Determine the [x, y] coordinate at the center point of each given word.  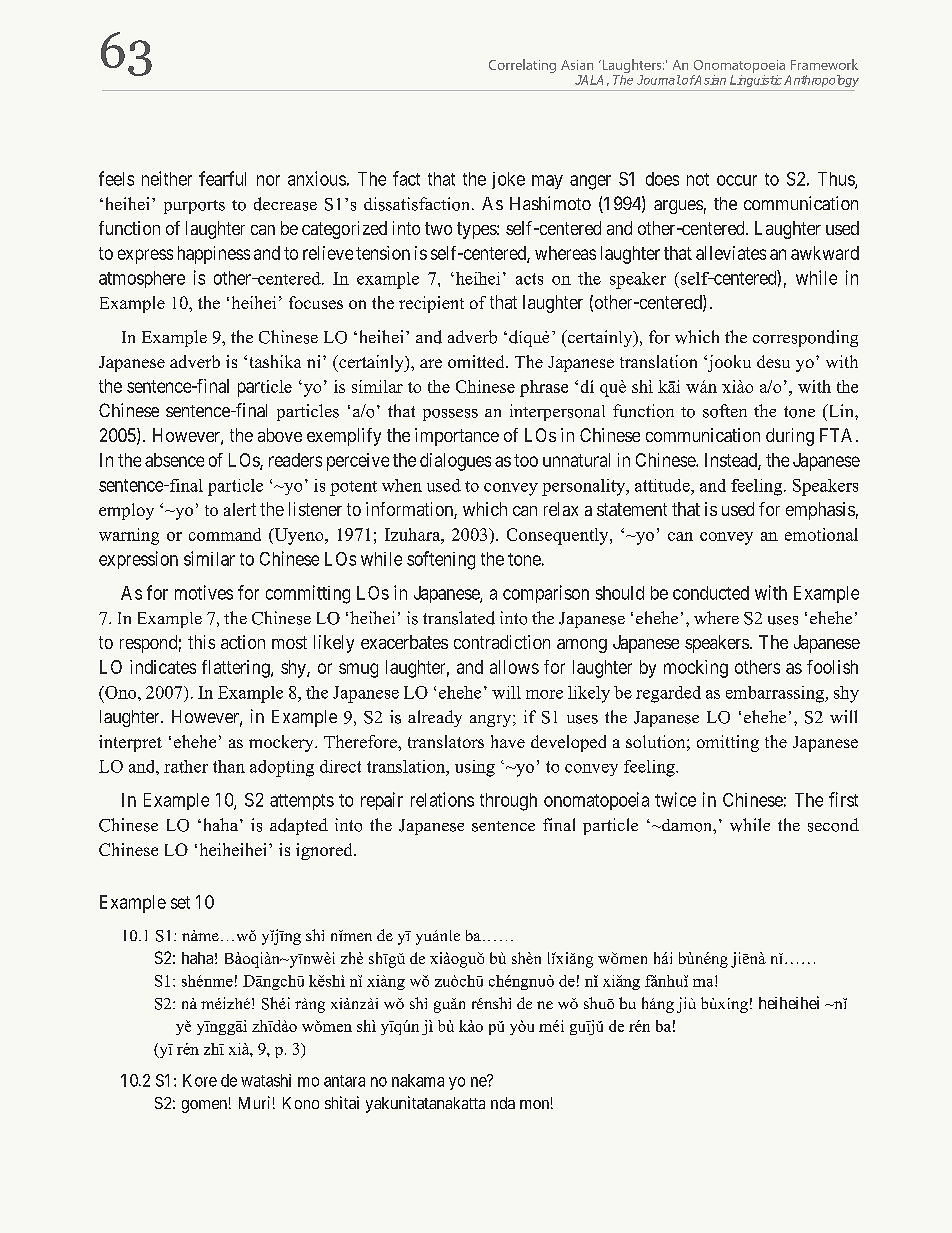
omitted [477, 361]
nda [503, 1103]
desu [773, 361]
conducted [711, 593]
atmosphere [142, 279]
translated [459, 618]
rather [186, 766]
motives [204, 592]
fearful [222, 178]
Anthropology [821, 81]
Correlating [522, 66]
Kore [200, 1080]
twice [675, 799]
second [833, 825]
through [508, 802]
